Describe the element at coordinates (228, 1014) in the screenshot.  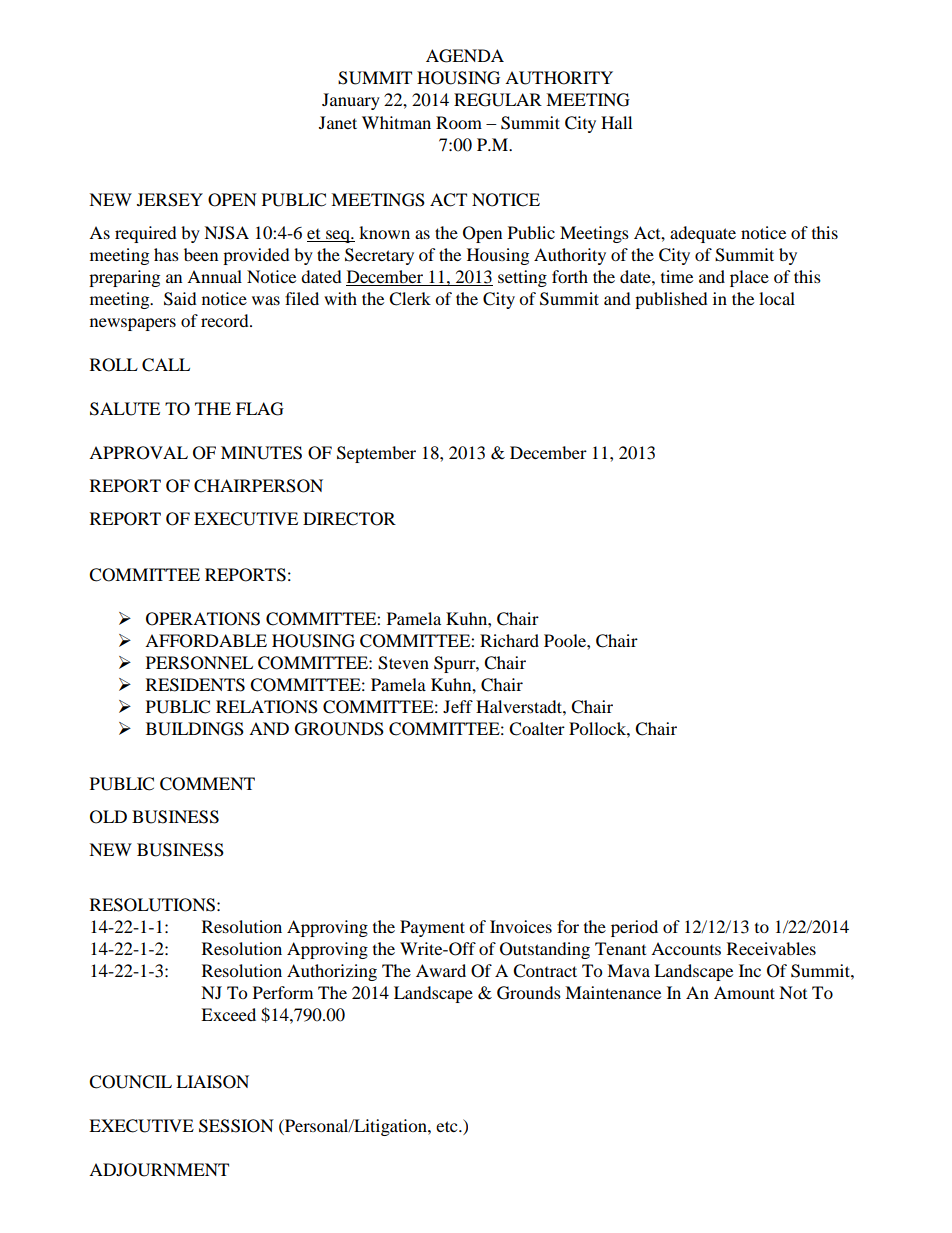
I see `Exceed` at that location.
